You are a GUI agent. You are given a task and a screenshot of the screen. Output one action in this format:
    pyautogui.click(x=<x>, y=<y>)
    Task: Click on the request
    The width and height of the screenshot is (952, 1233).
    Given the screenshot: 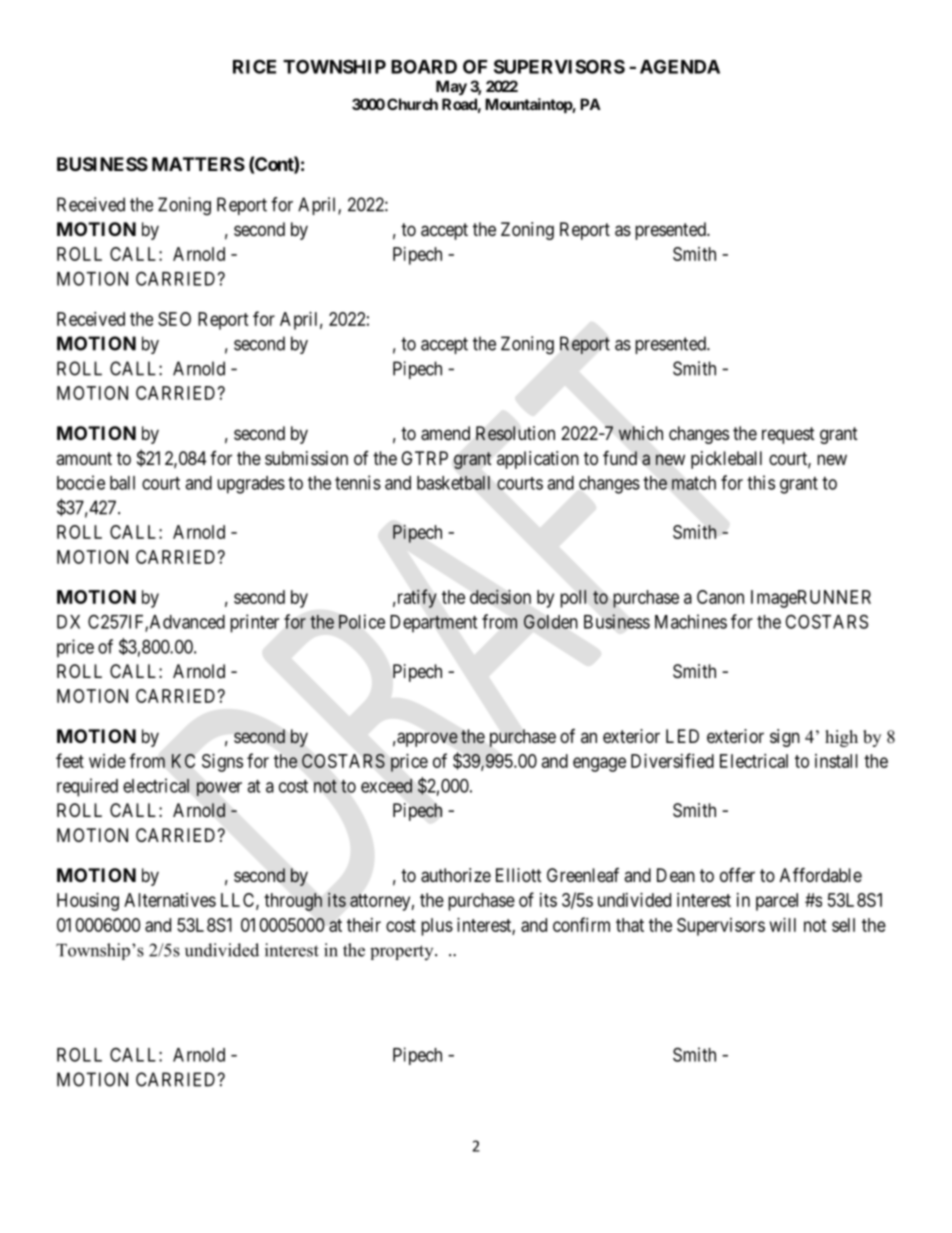 What is the action you would take?
    pyautogui.click(x=788, y=435)
